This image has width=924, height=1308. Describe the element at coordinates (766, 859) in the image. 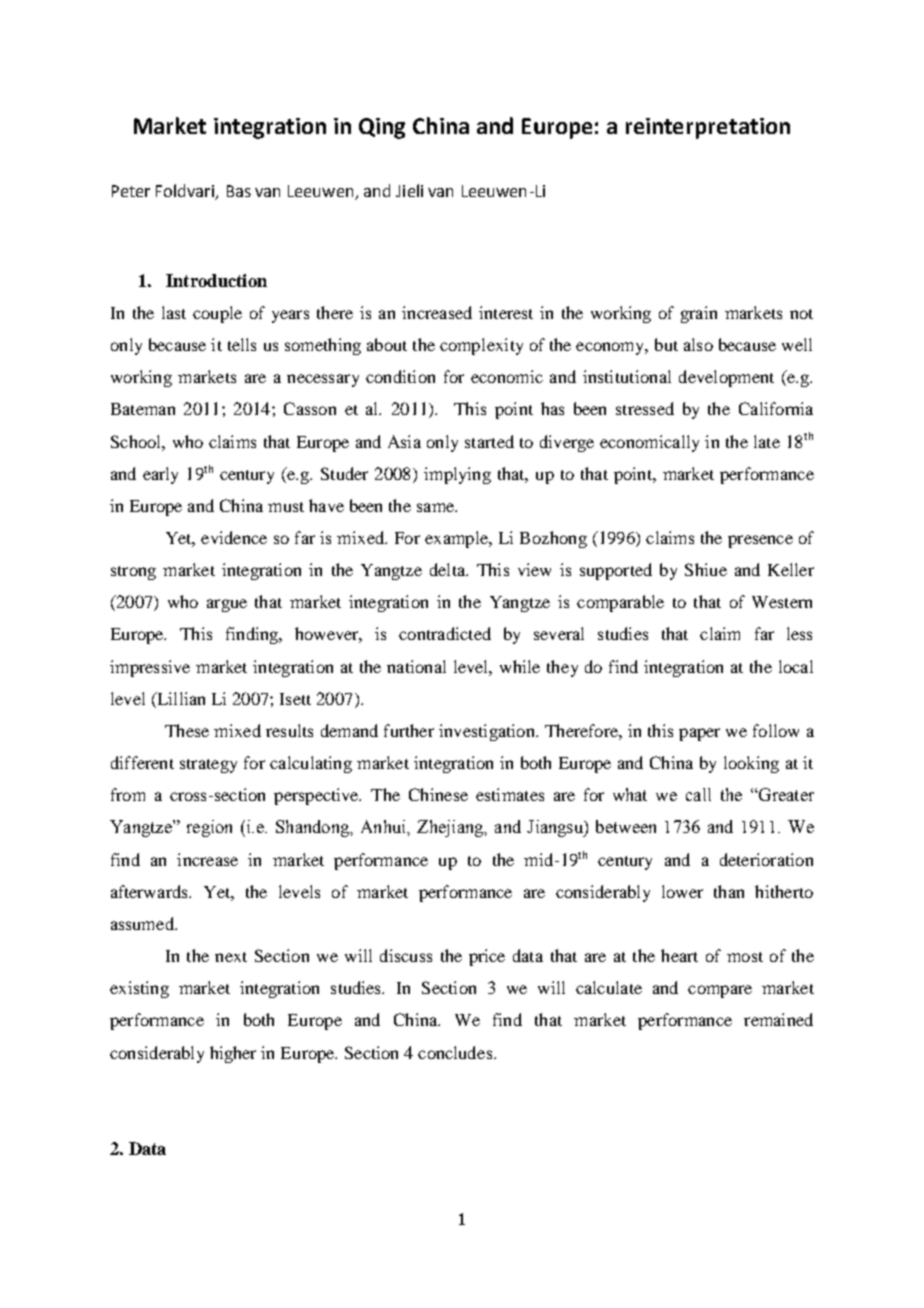

I see `deterioration` at that location.
